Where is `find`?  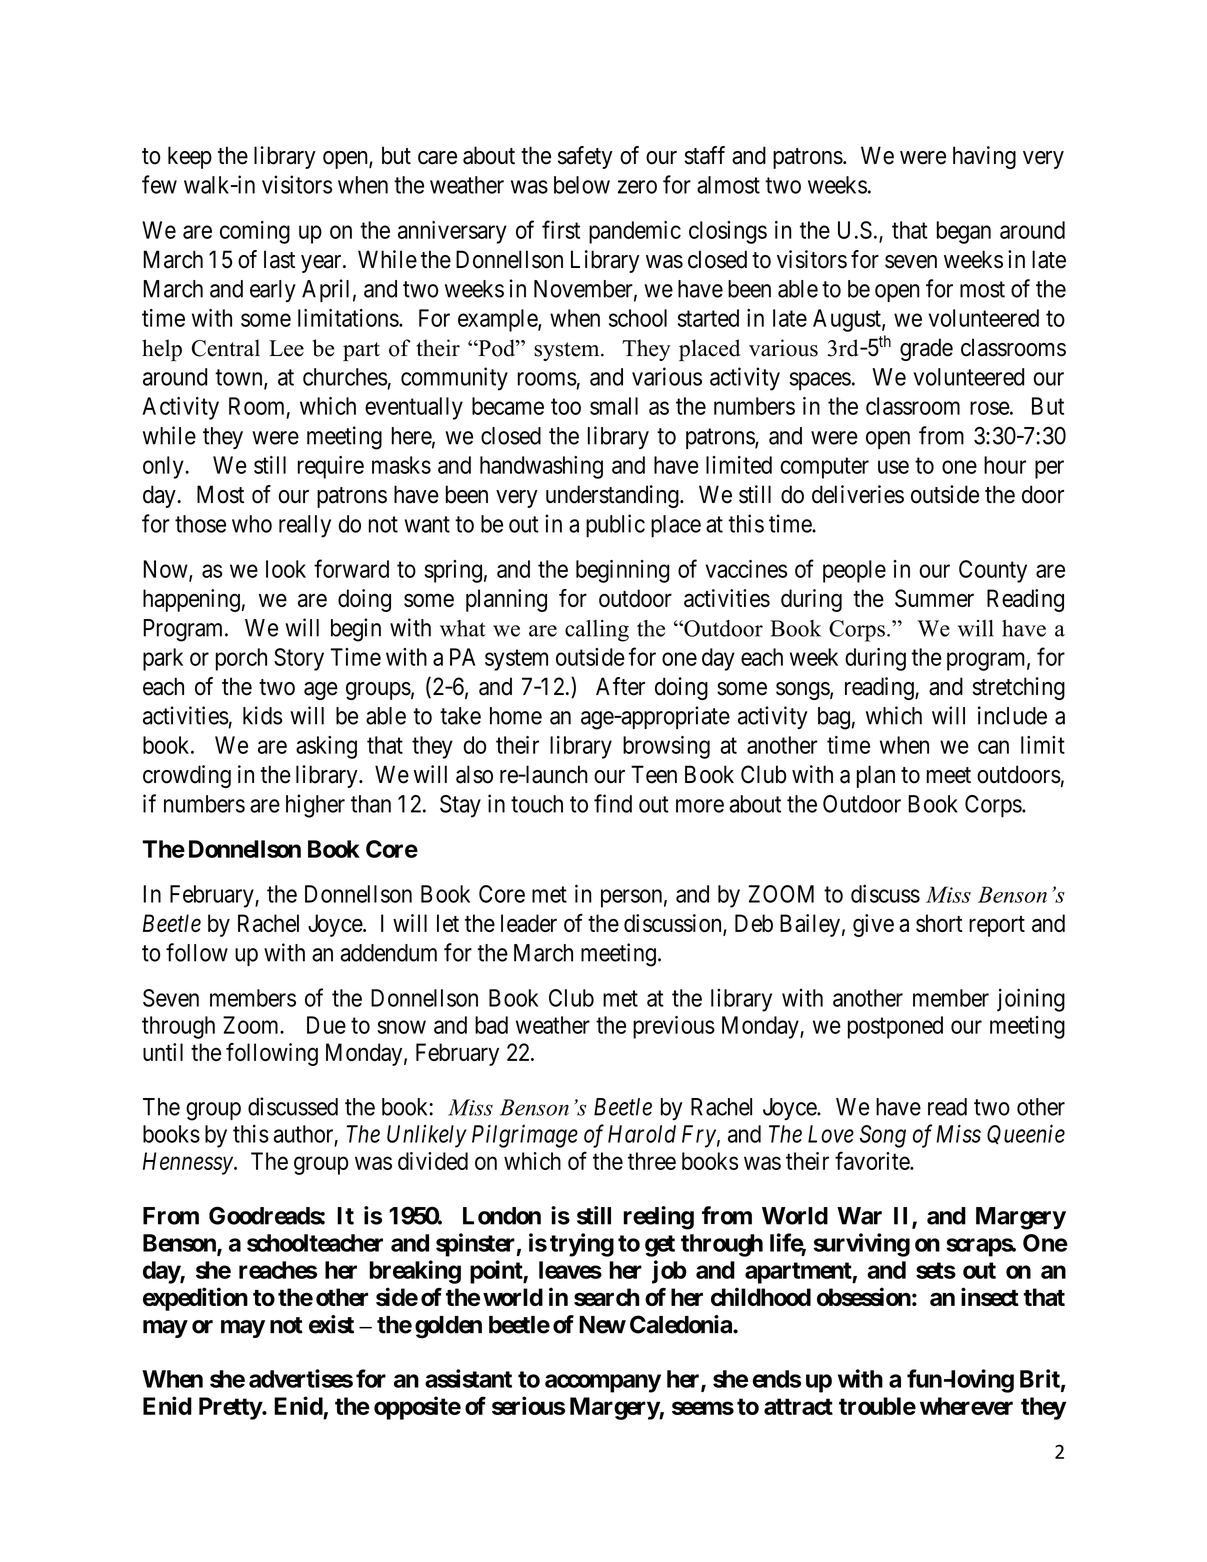
find is located at coordinates (613, 803).
